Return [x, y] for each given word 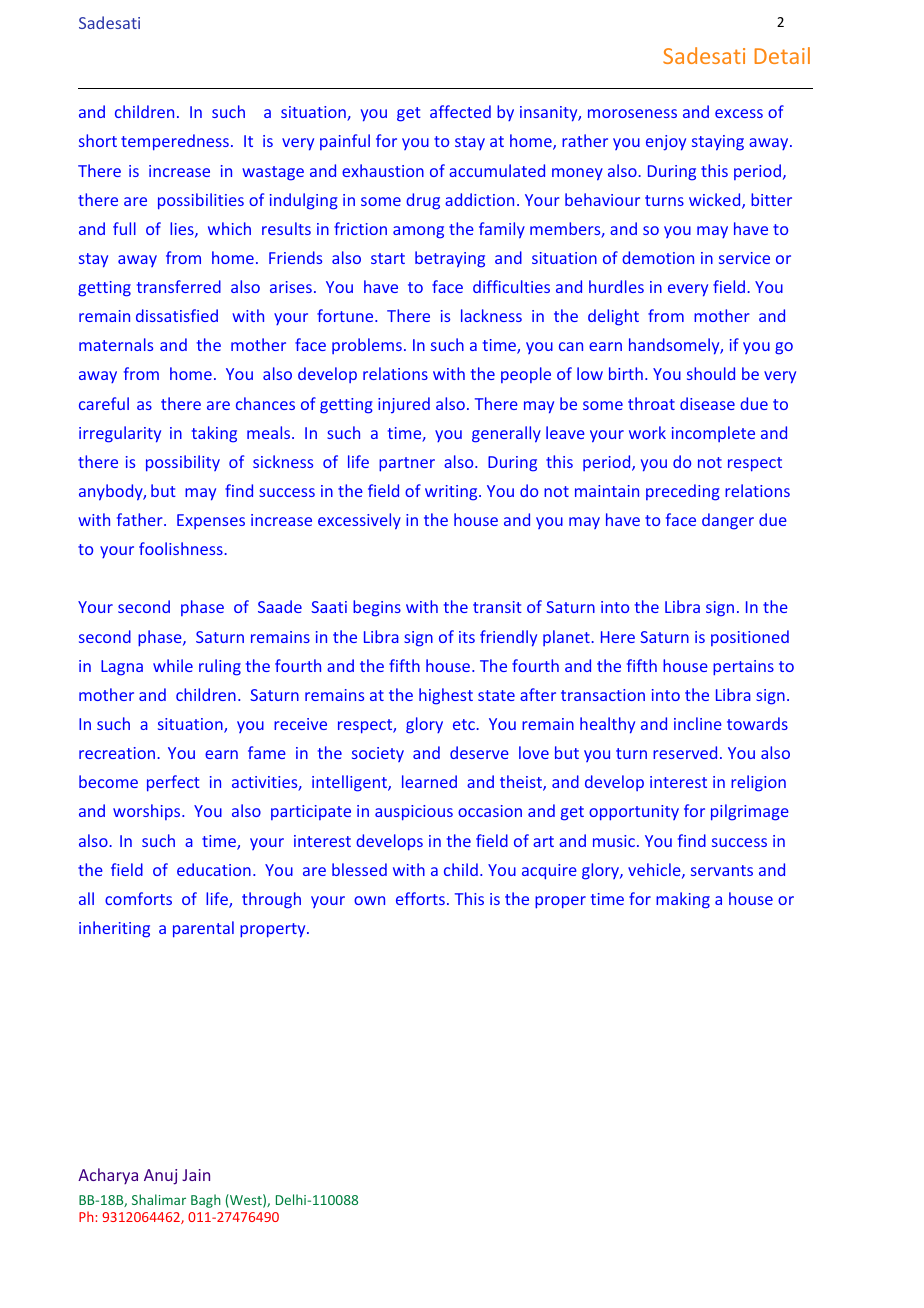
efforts [420, 898]
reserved [685, 752]
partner [407, 464]
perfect [173, 783]
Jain [196, 1175]
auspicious [414, 813]
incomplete [713, 434]
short [98, 140]
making [683, 900]
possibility [183, 463]
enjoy [666, 143]
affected [460, 111]
